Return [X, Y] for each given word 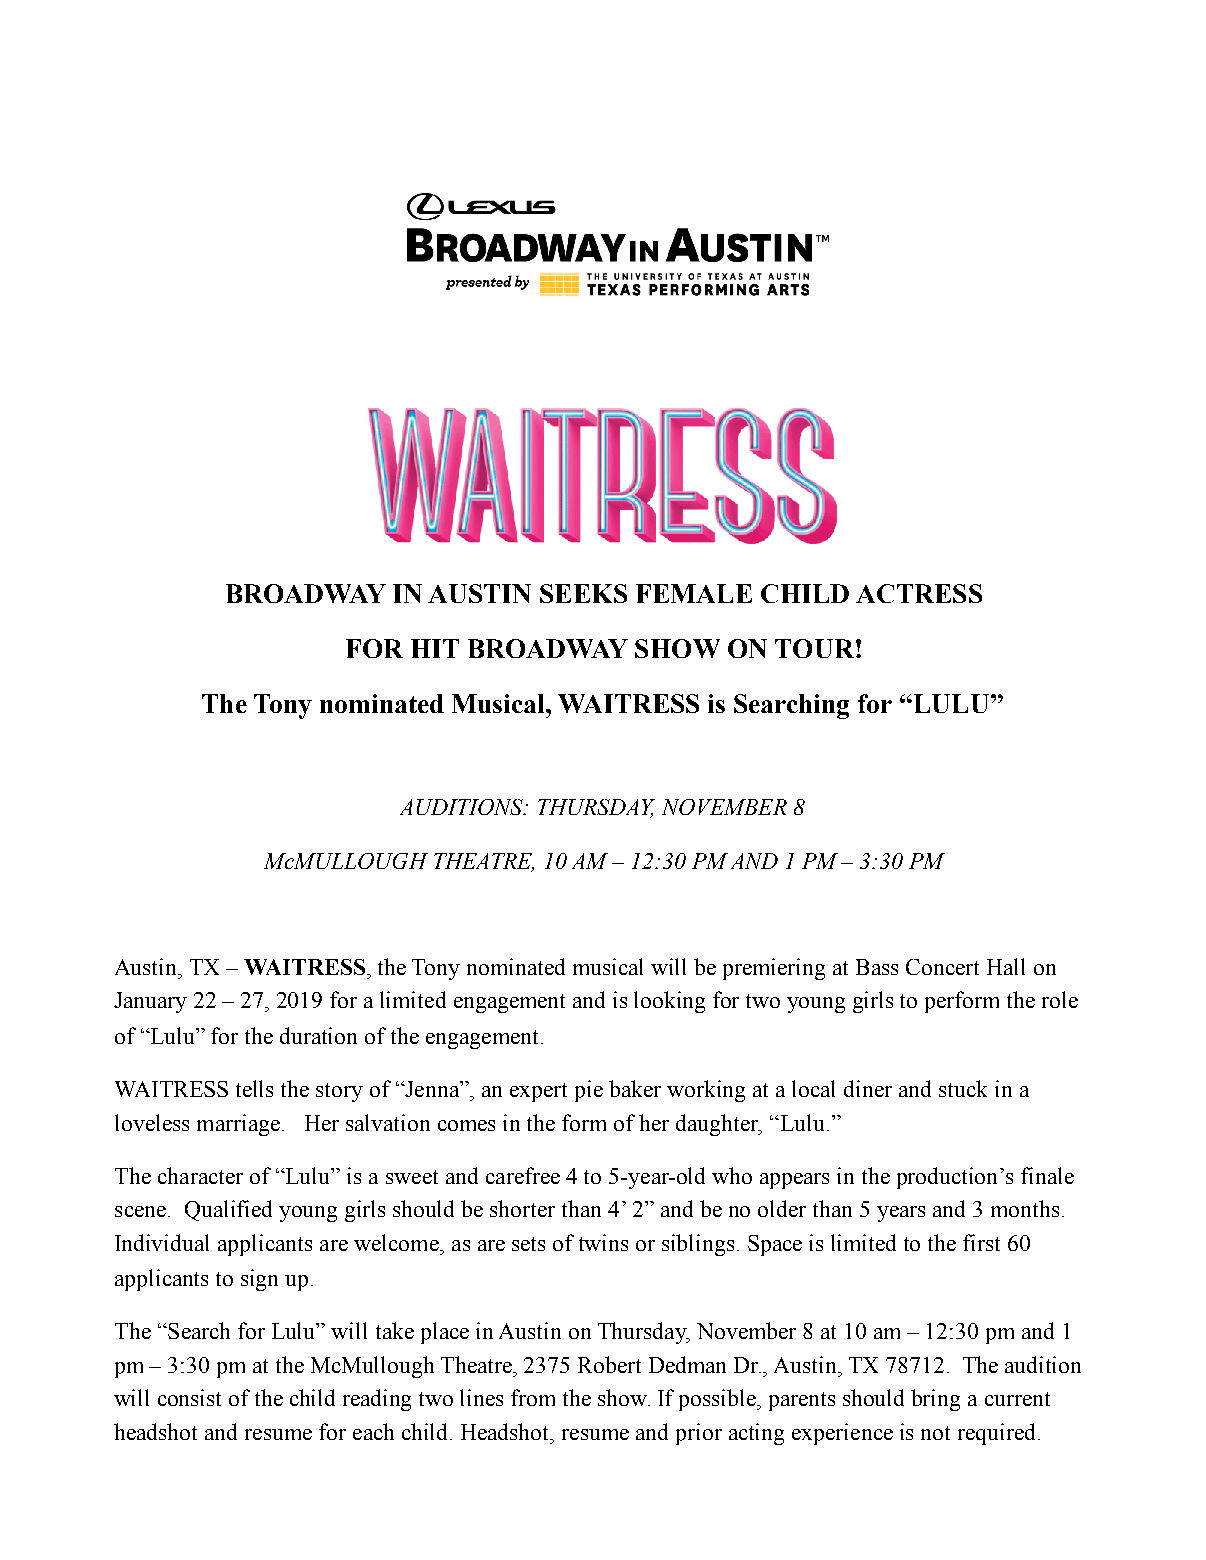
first [981, 1242]
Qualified [228, 1210]
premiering [774, 969]
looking [669, 1002]
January [150, 1002]
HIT [435, 648]
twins [603, 1242]
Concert [942, 967]
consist [189, 1397]
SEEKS [583, 593]
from [533, 1397]
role [1060, 999]
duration [318, 1035]
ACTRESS [919, 593]
